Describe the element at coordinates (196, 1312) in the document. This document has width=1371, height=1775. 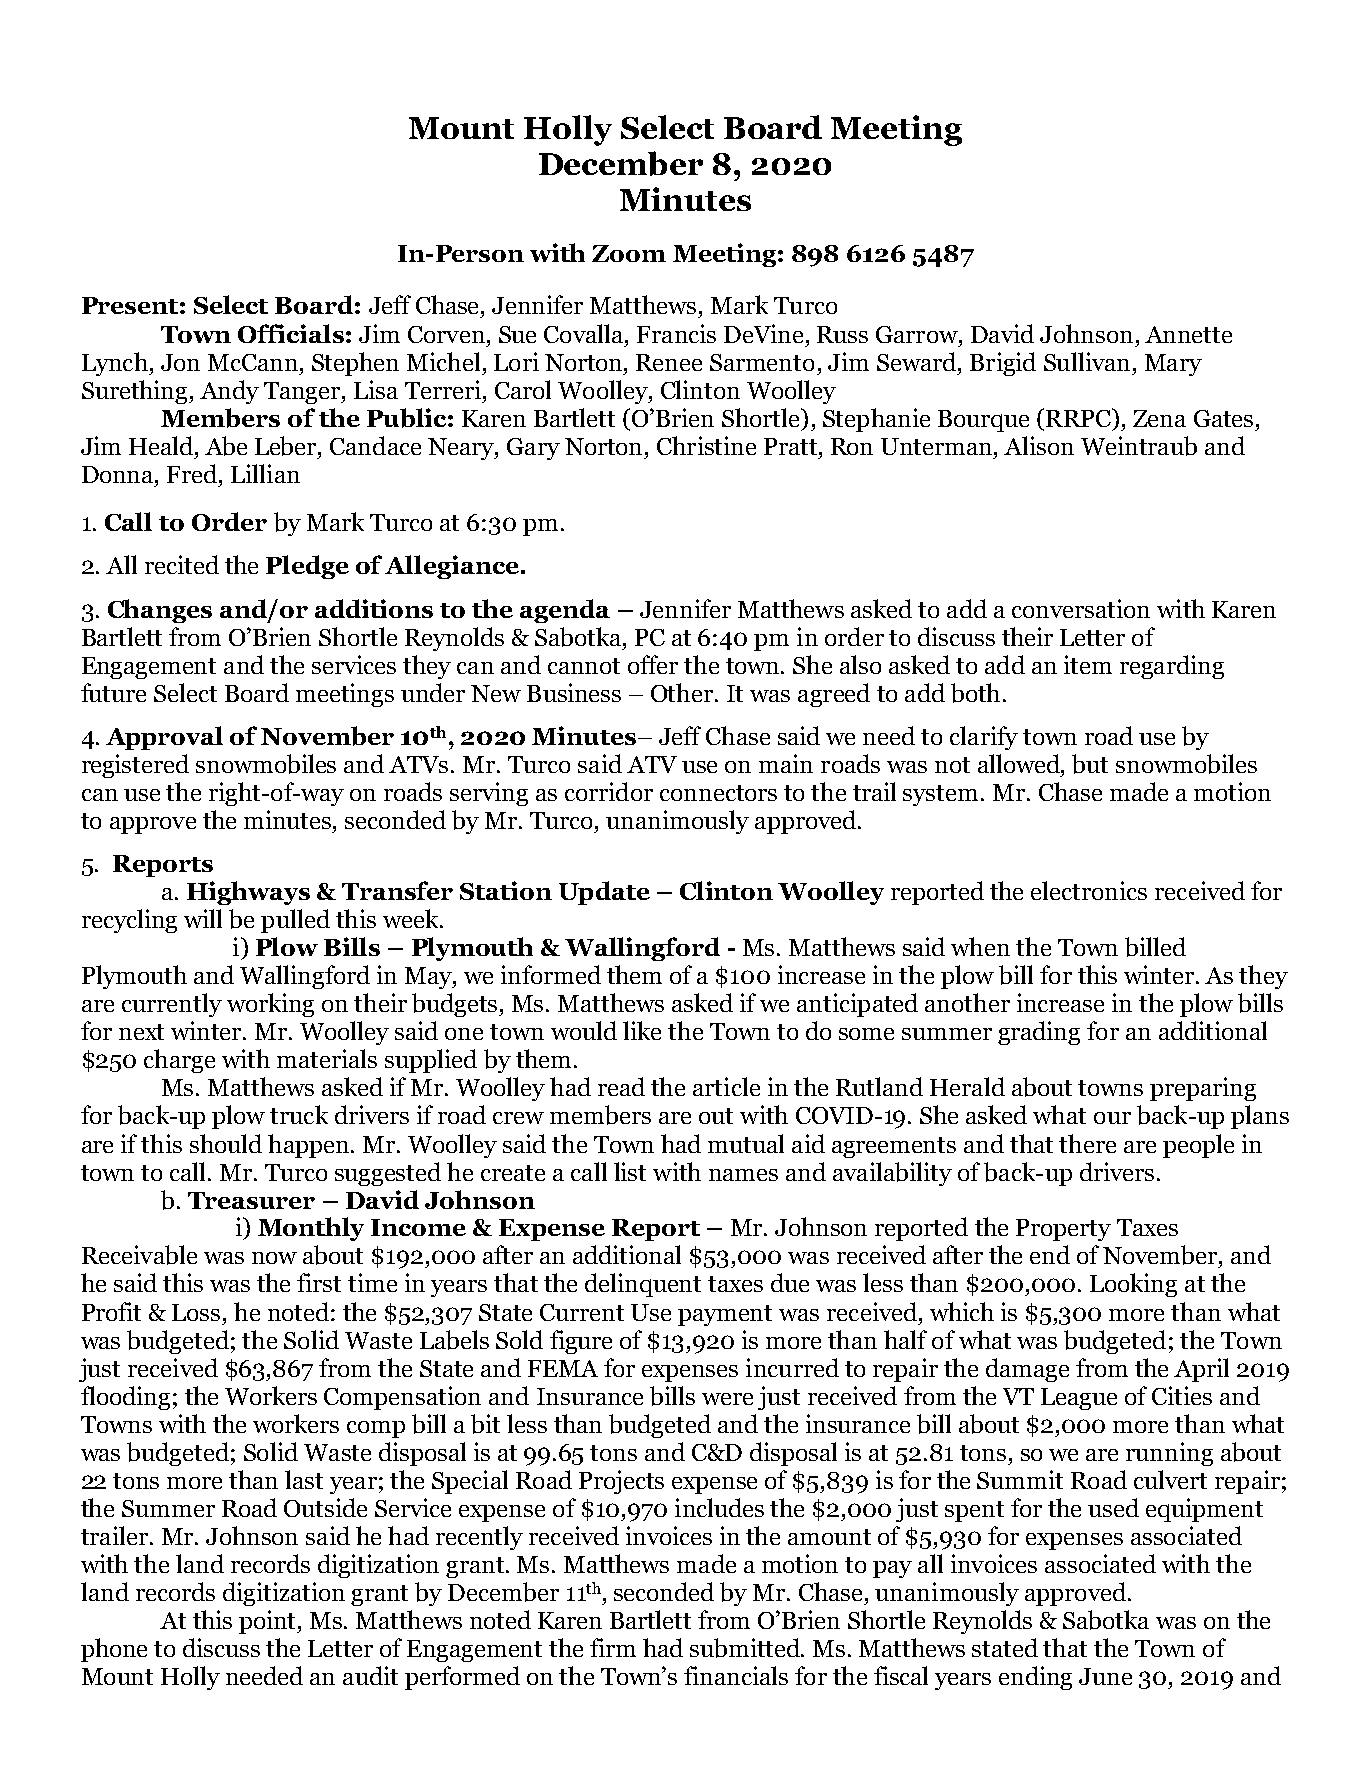
I see `Loss` at that location.
